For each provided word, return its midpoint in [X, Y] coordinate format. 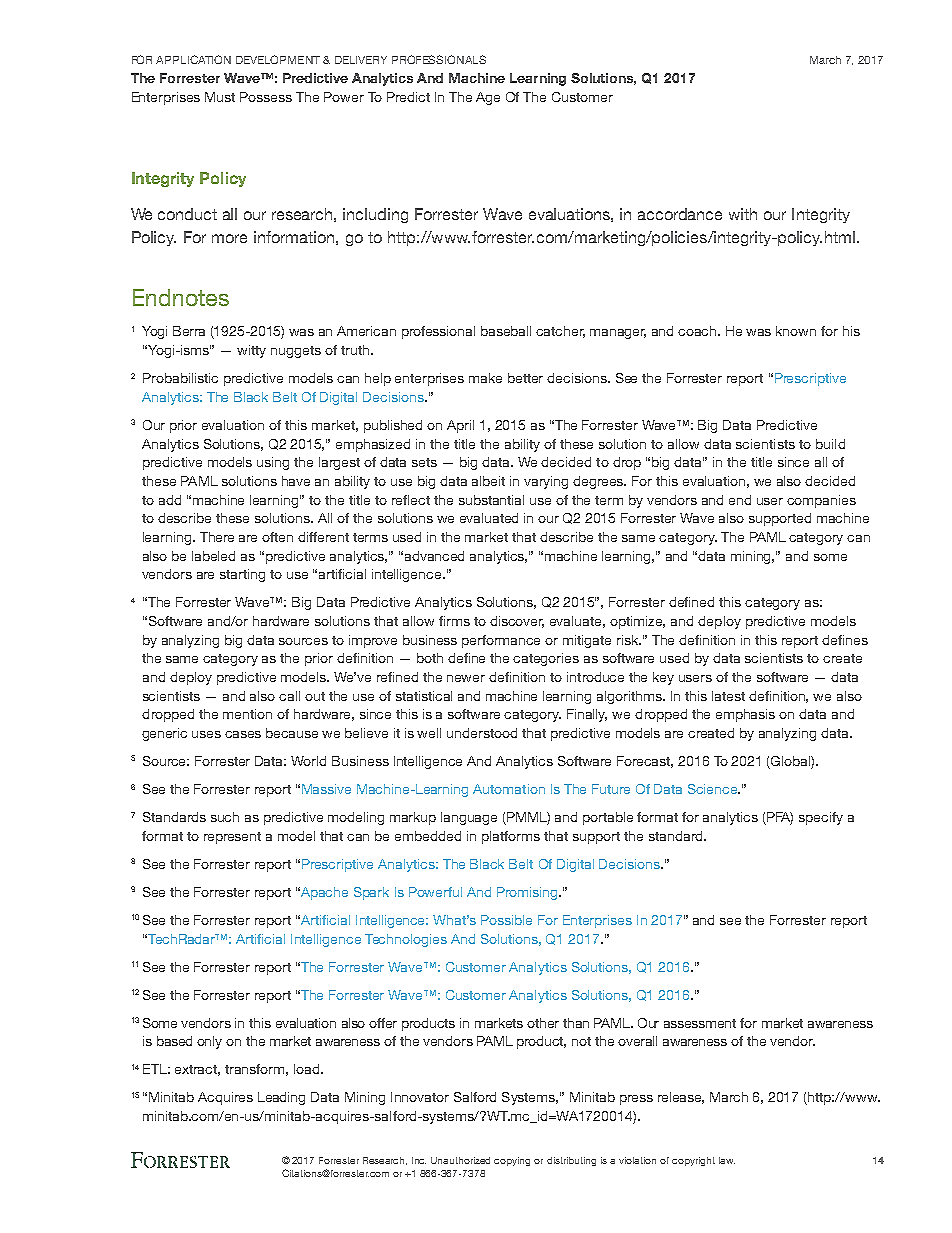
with [743, 214]
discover [517, 622]
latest [728, 696]
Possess [266, 97]
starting [242, 575]
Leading [281, 1098]
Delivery [361, 60]
